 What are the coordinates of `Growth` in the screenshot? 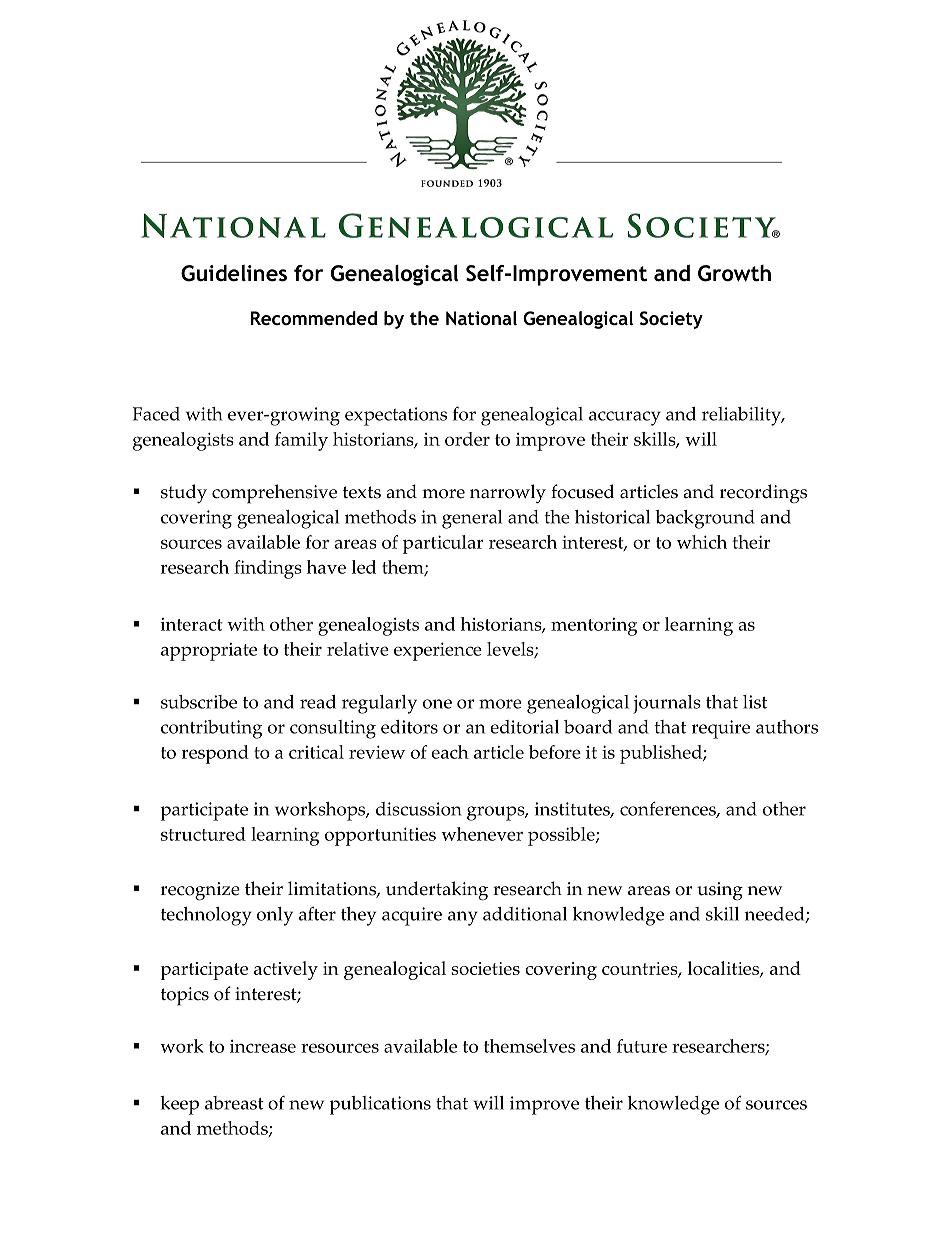 It's located at (734, 273).
